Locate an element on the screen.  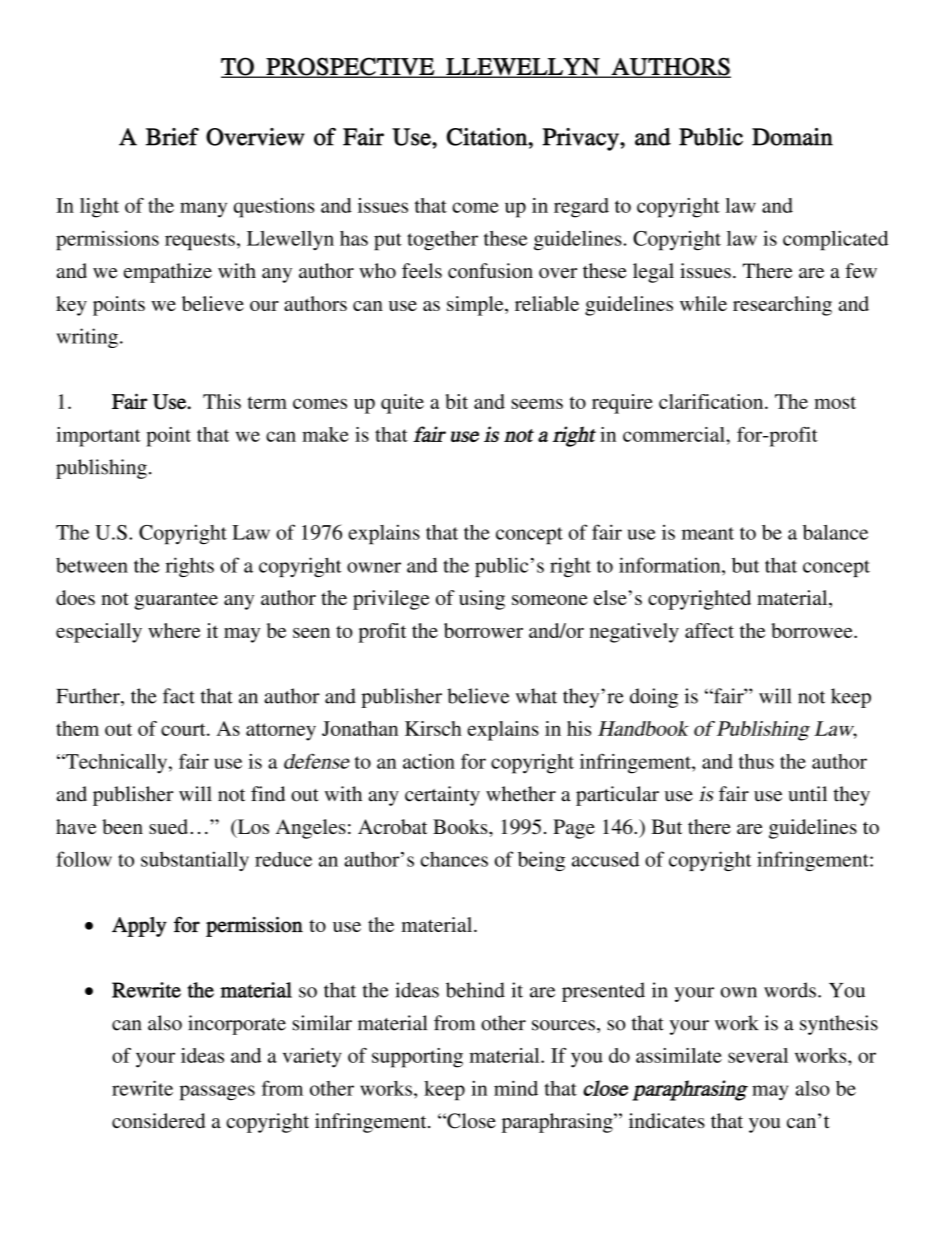
Domain is located at coordinates (792, 137).
